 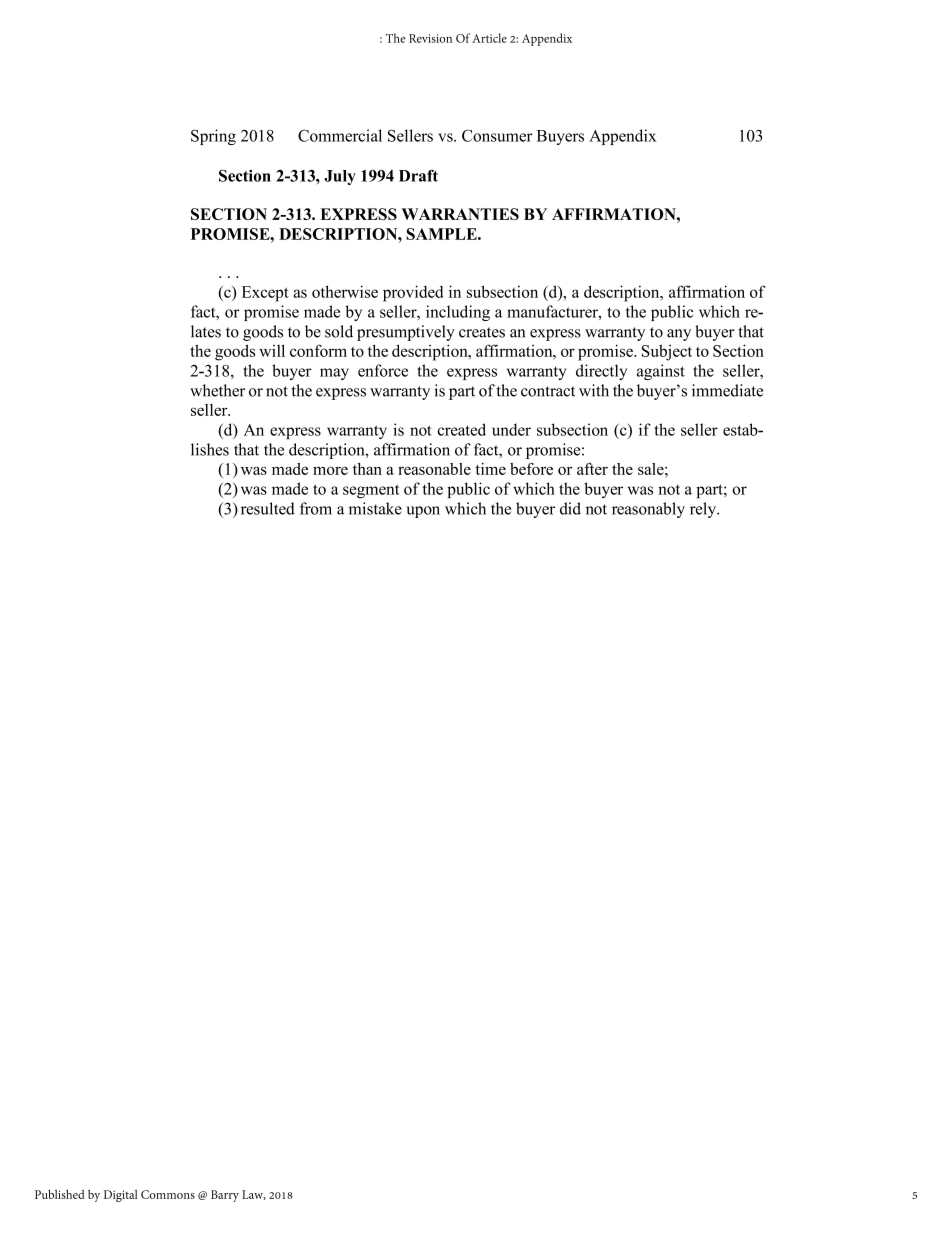 What do you see at coordinates (316, 508) in the document?
I see `from` at bounding box center [316, 508].
